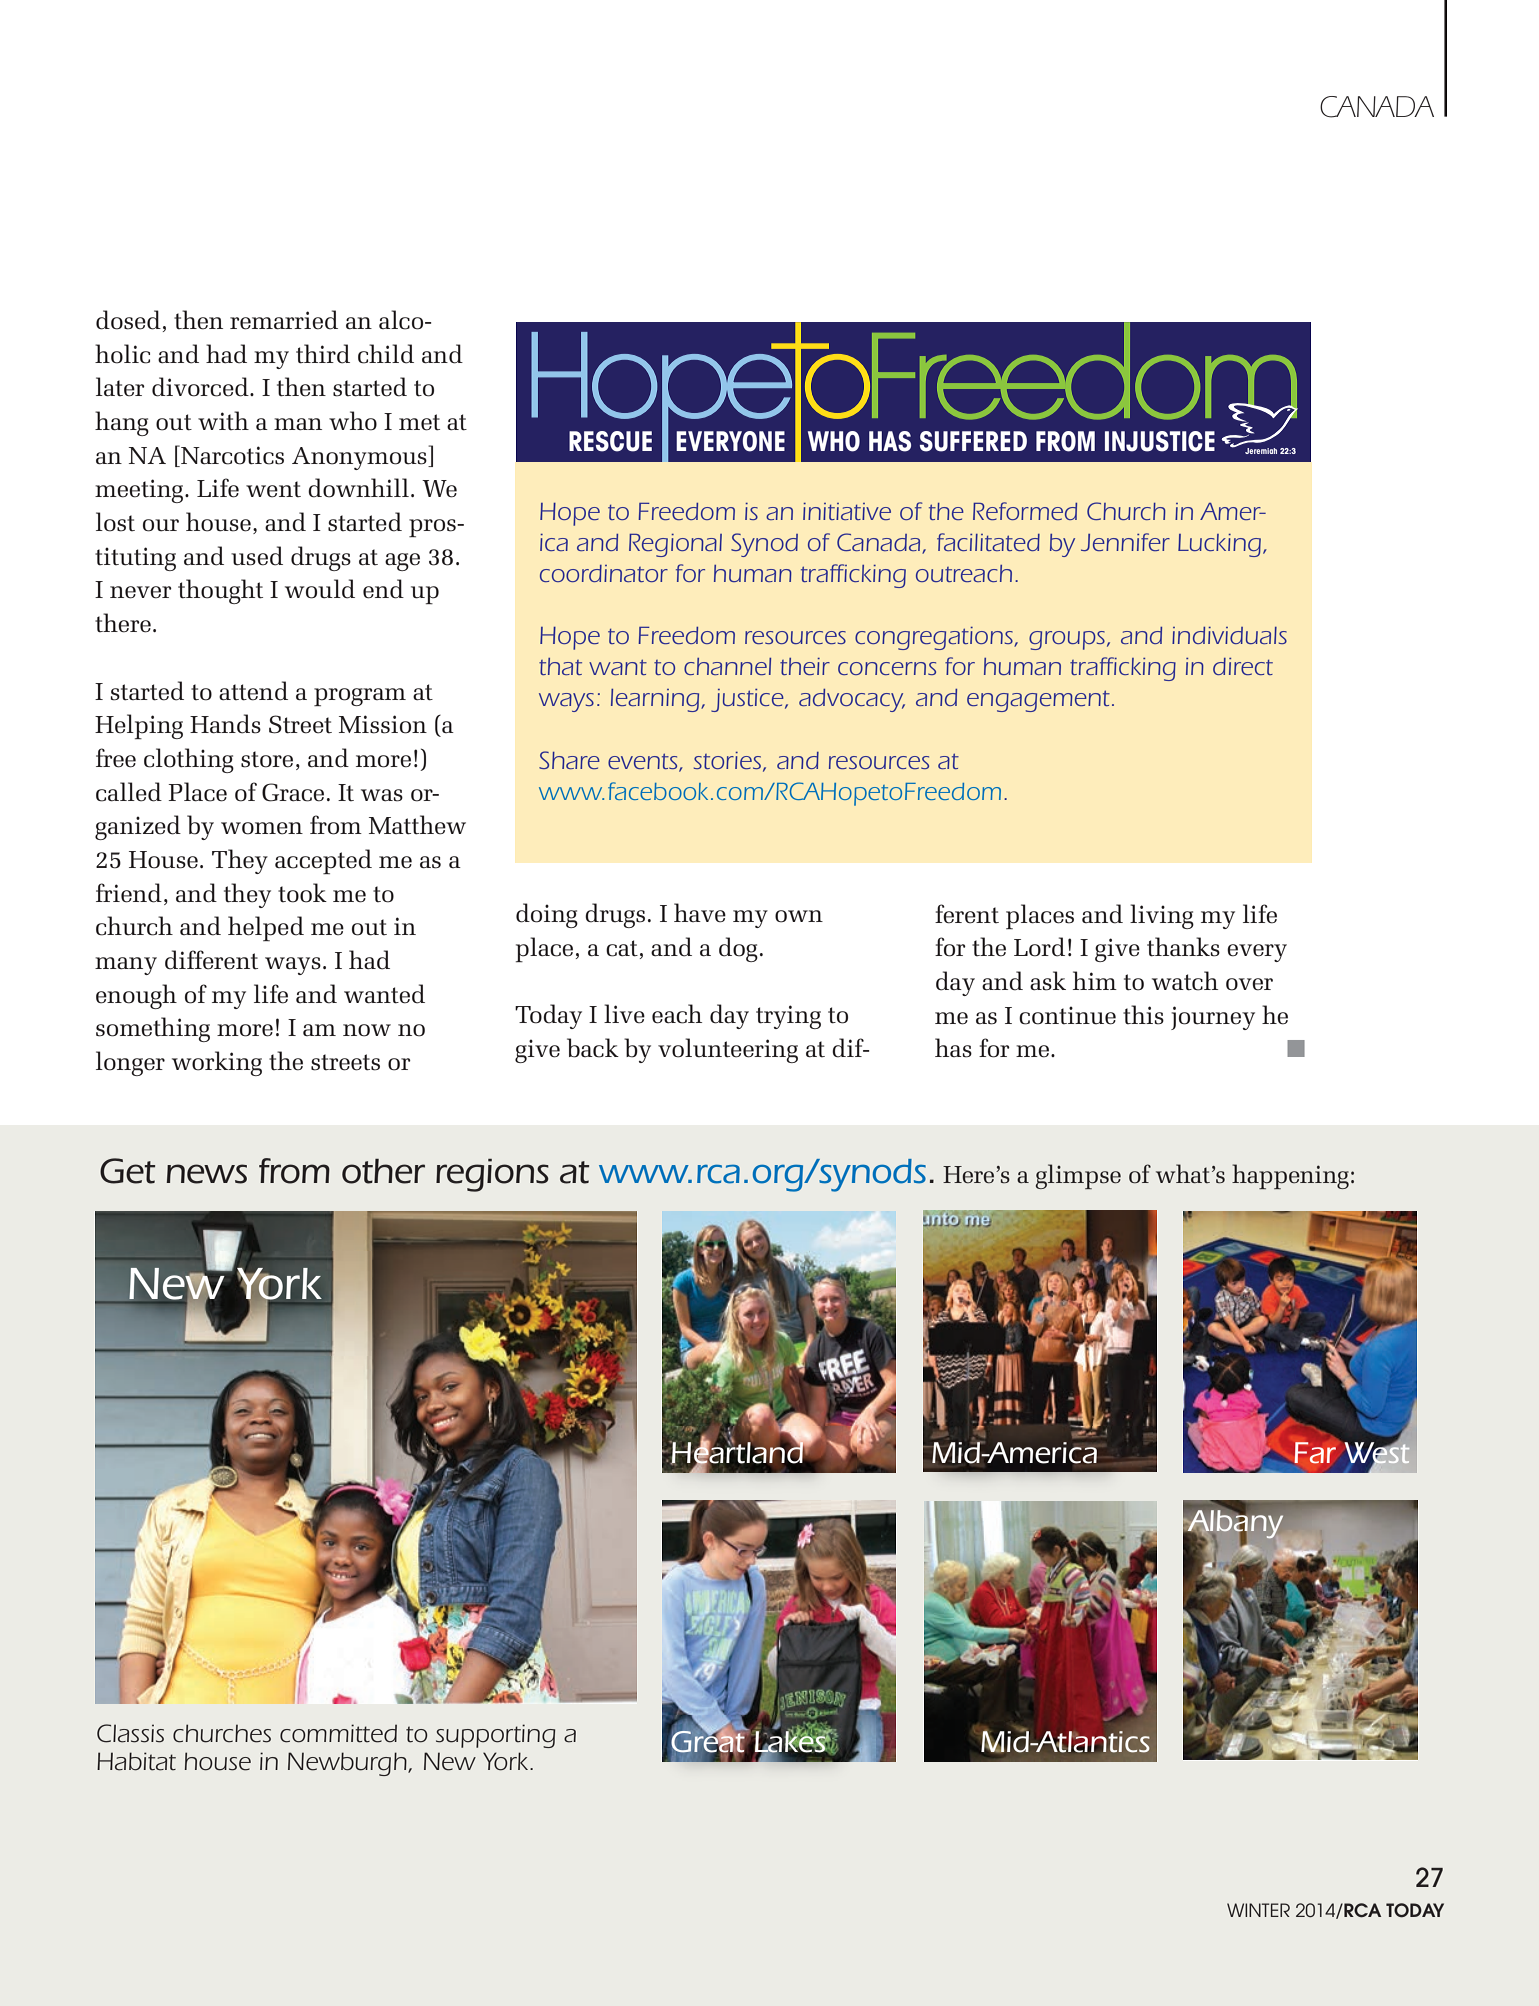 This screenshot has width=1539, height=2006. What do you see at coordinates (201, 387) in the screenshot?
I see `divorced` at bounding box center [201, 387].
